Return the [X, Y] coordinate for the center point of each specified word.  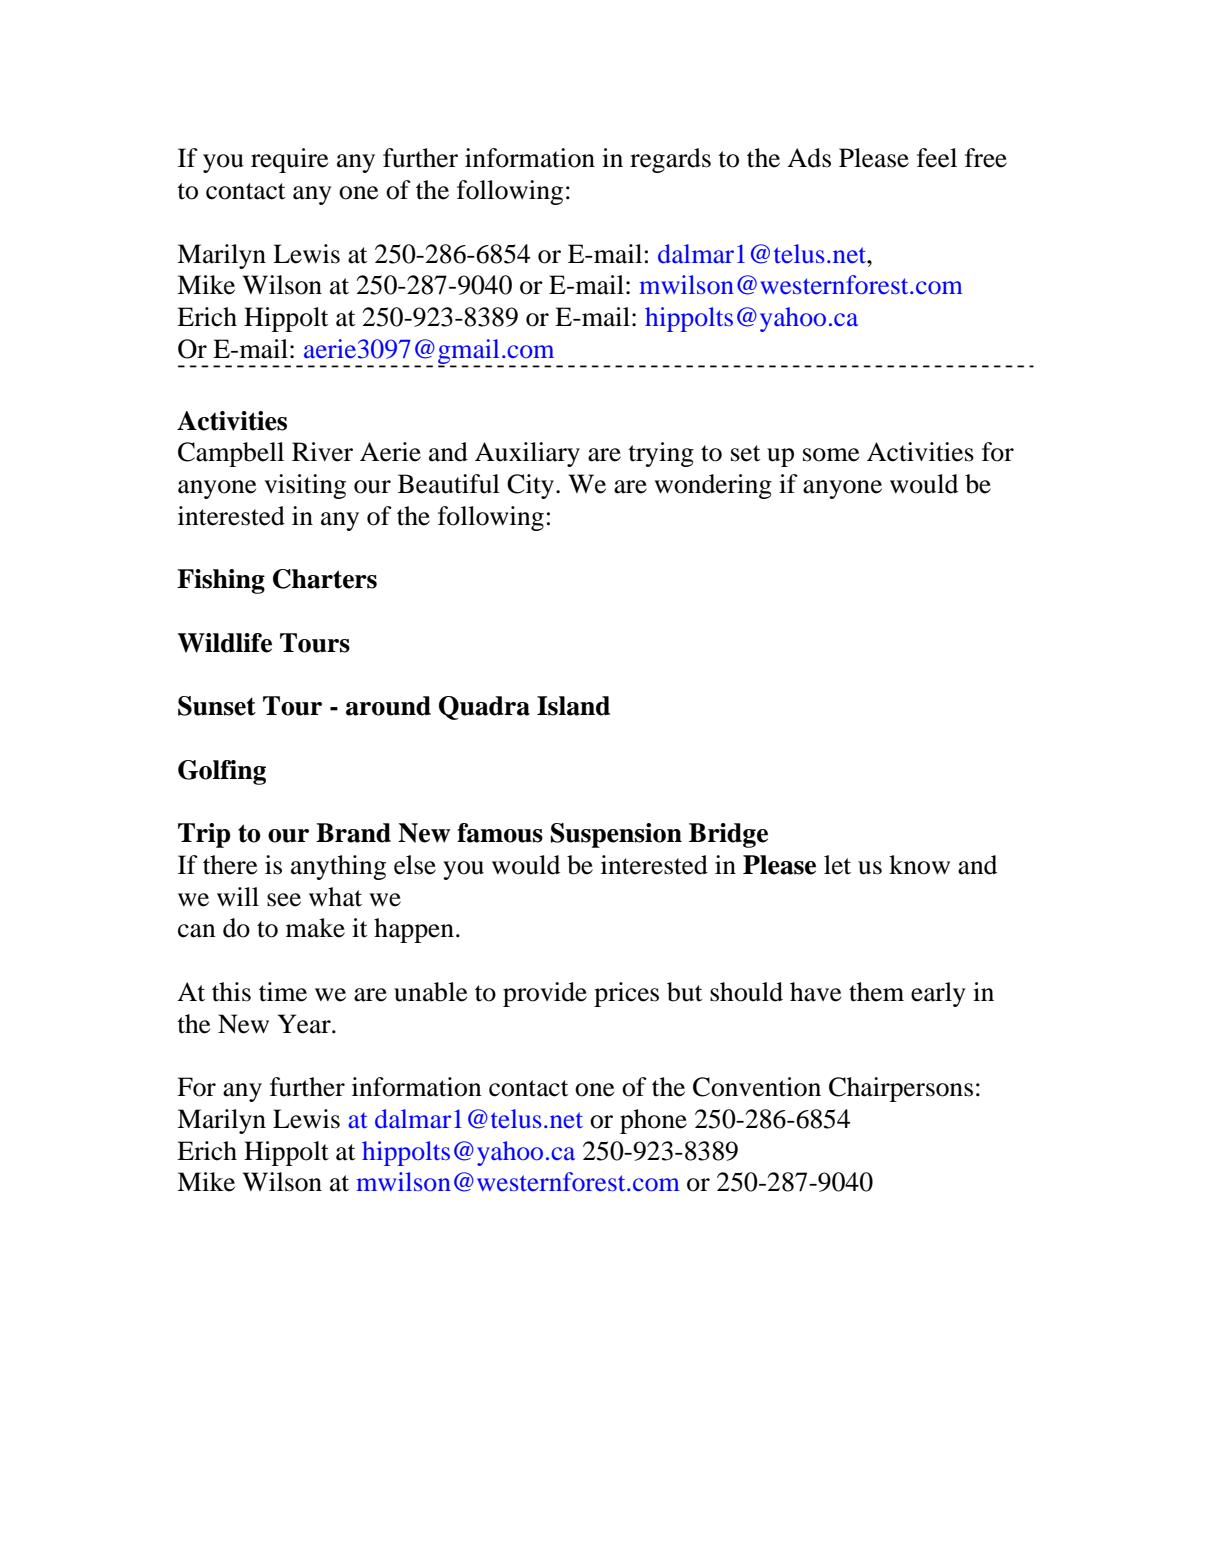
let [837, 865]
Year [305, 1024]
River [322, 452]
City [530, 486]
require [289, 160]
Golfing [222, 772]
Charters [325, 579]
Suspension [616, 835]
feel [937, 158]
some [831, 455]
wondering [713, 486]
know [919, 865]
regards [670, 160]
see [284, 900]
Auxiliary [527, 454]
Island [573, 706]
